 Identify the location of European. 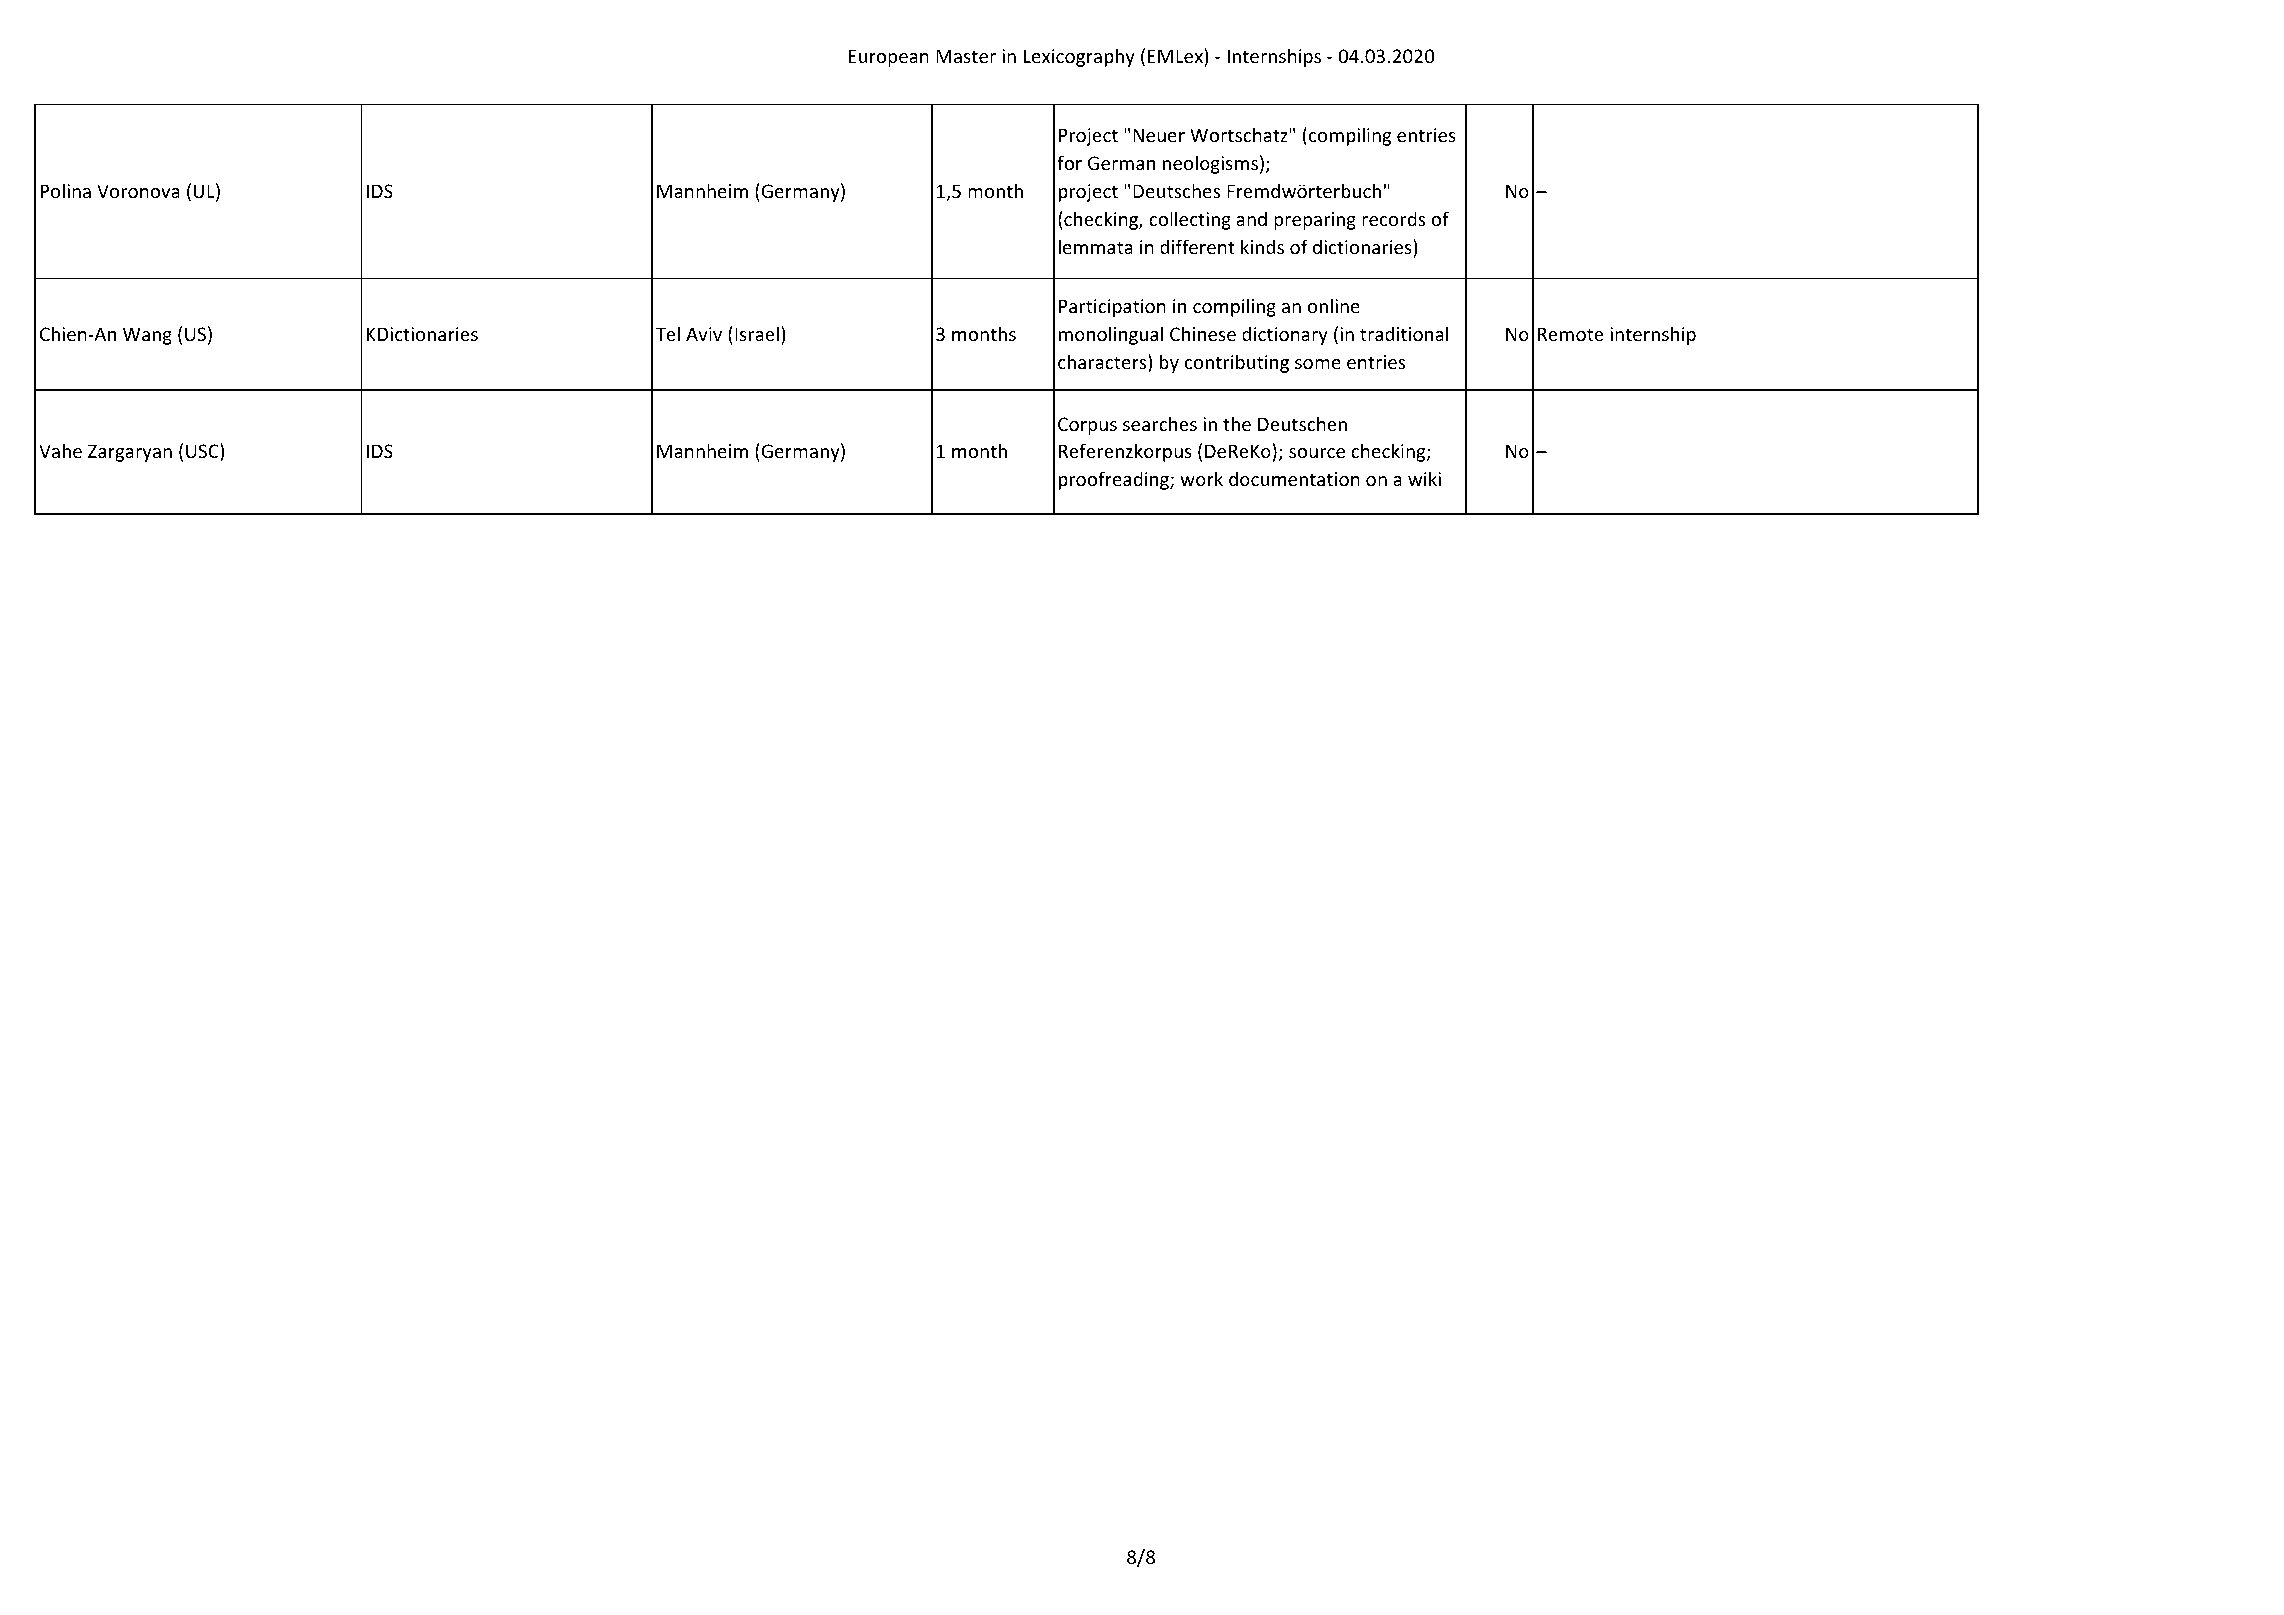
(888, 58).
